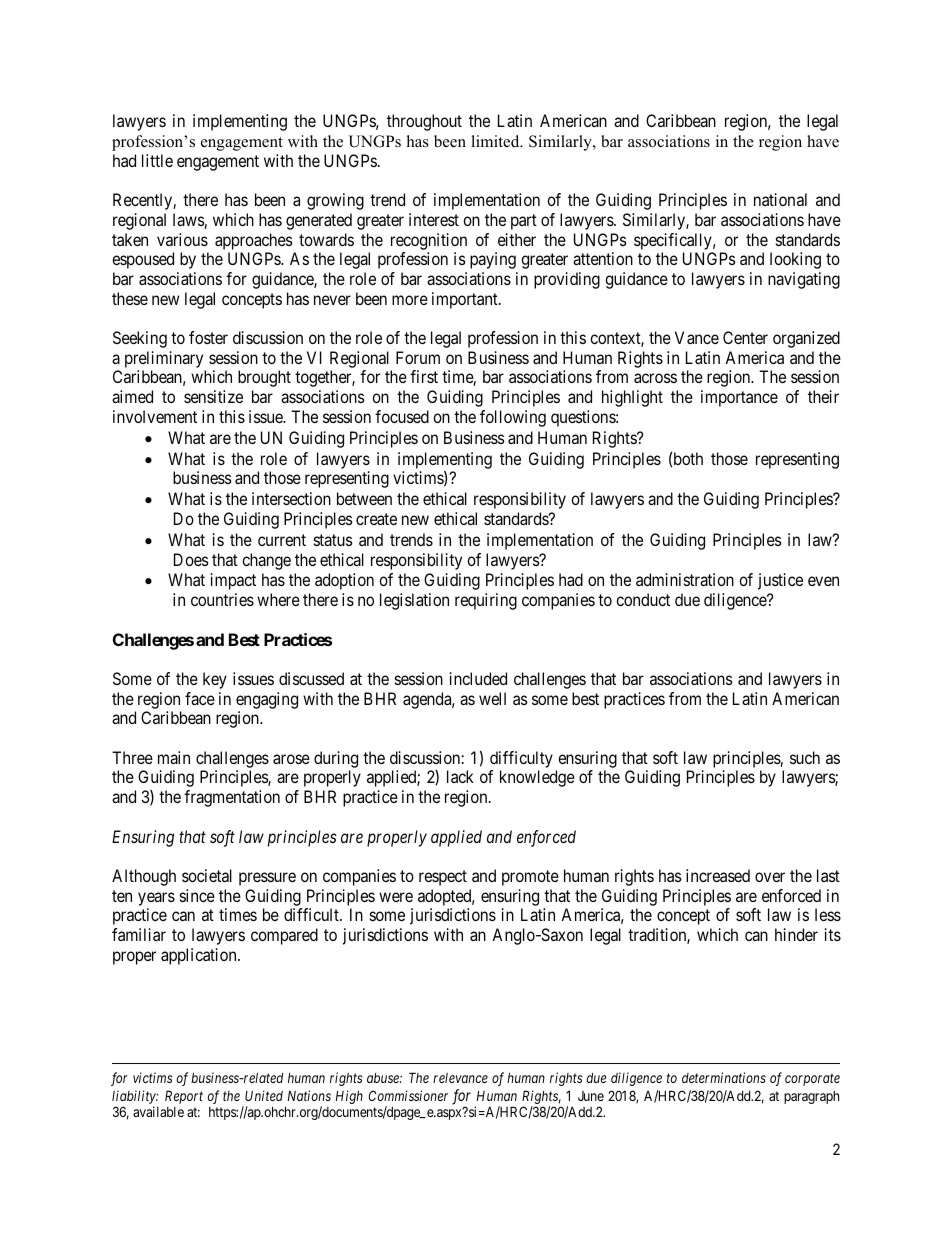 This document has height=1233, width=952. I want to click on create, so click(376, 519).
